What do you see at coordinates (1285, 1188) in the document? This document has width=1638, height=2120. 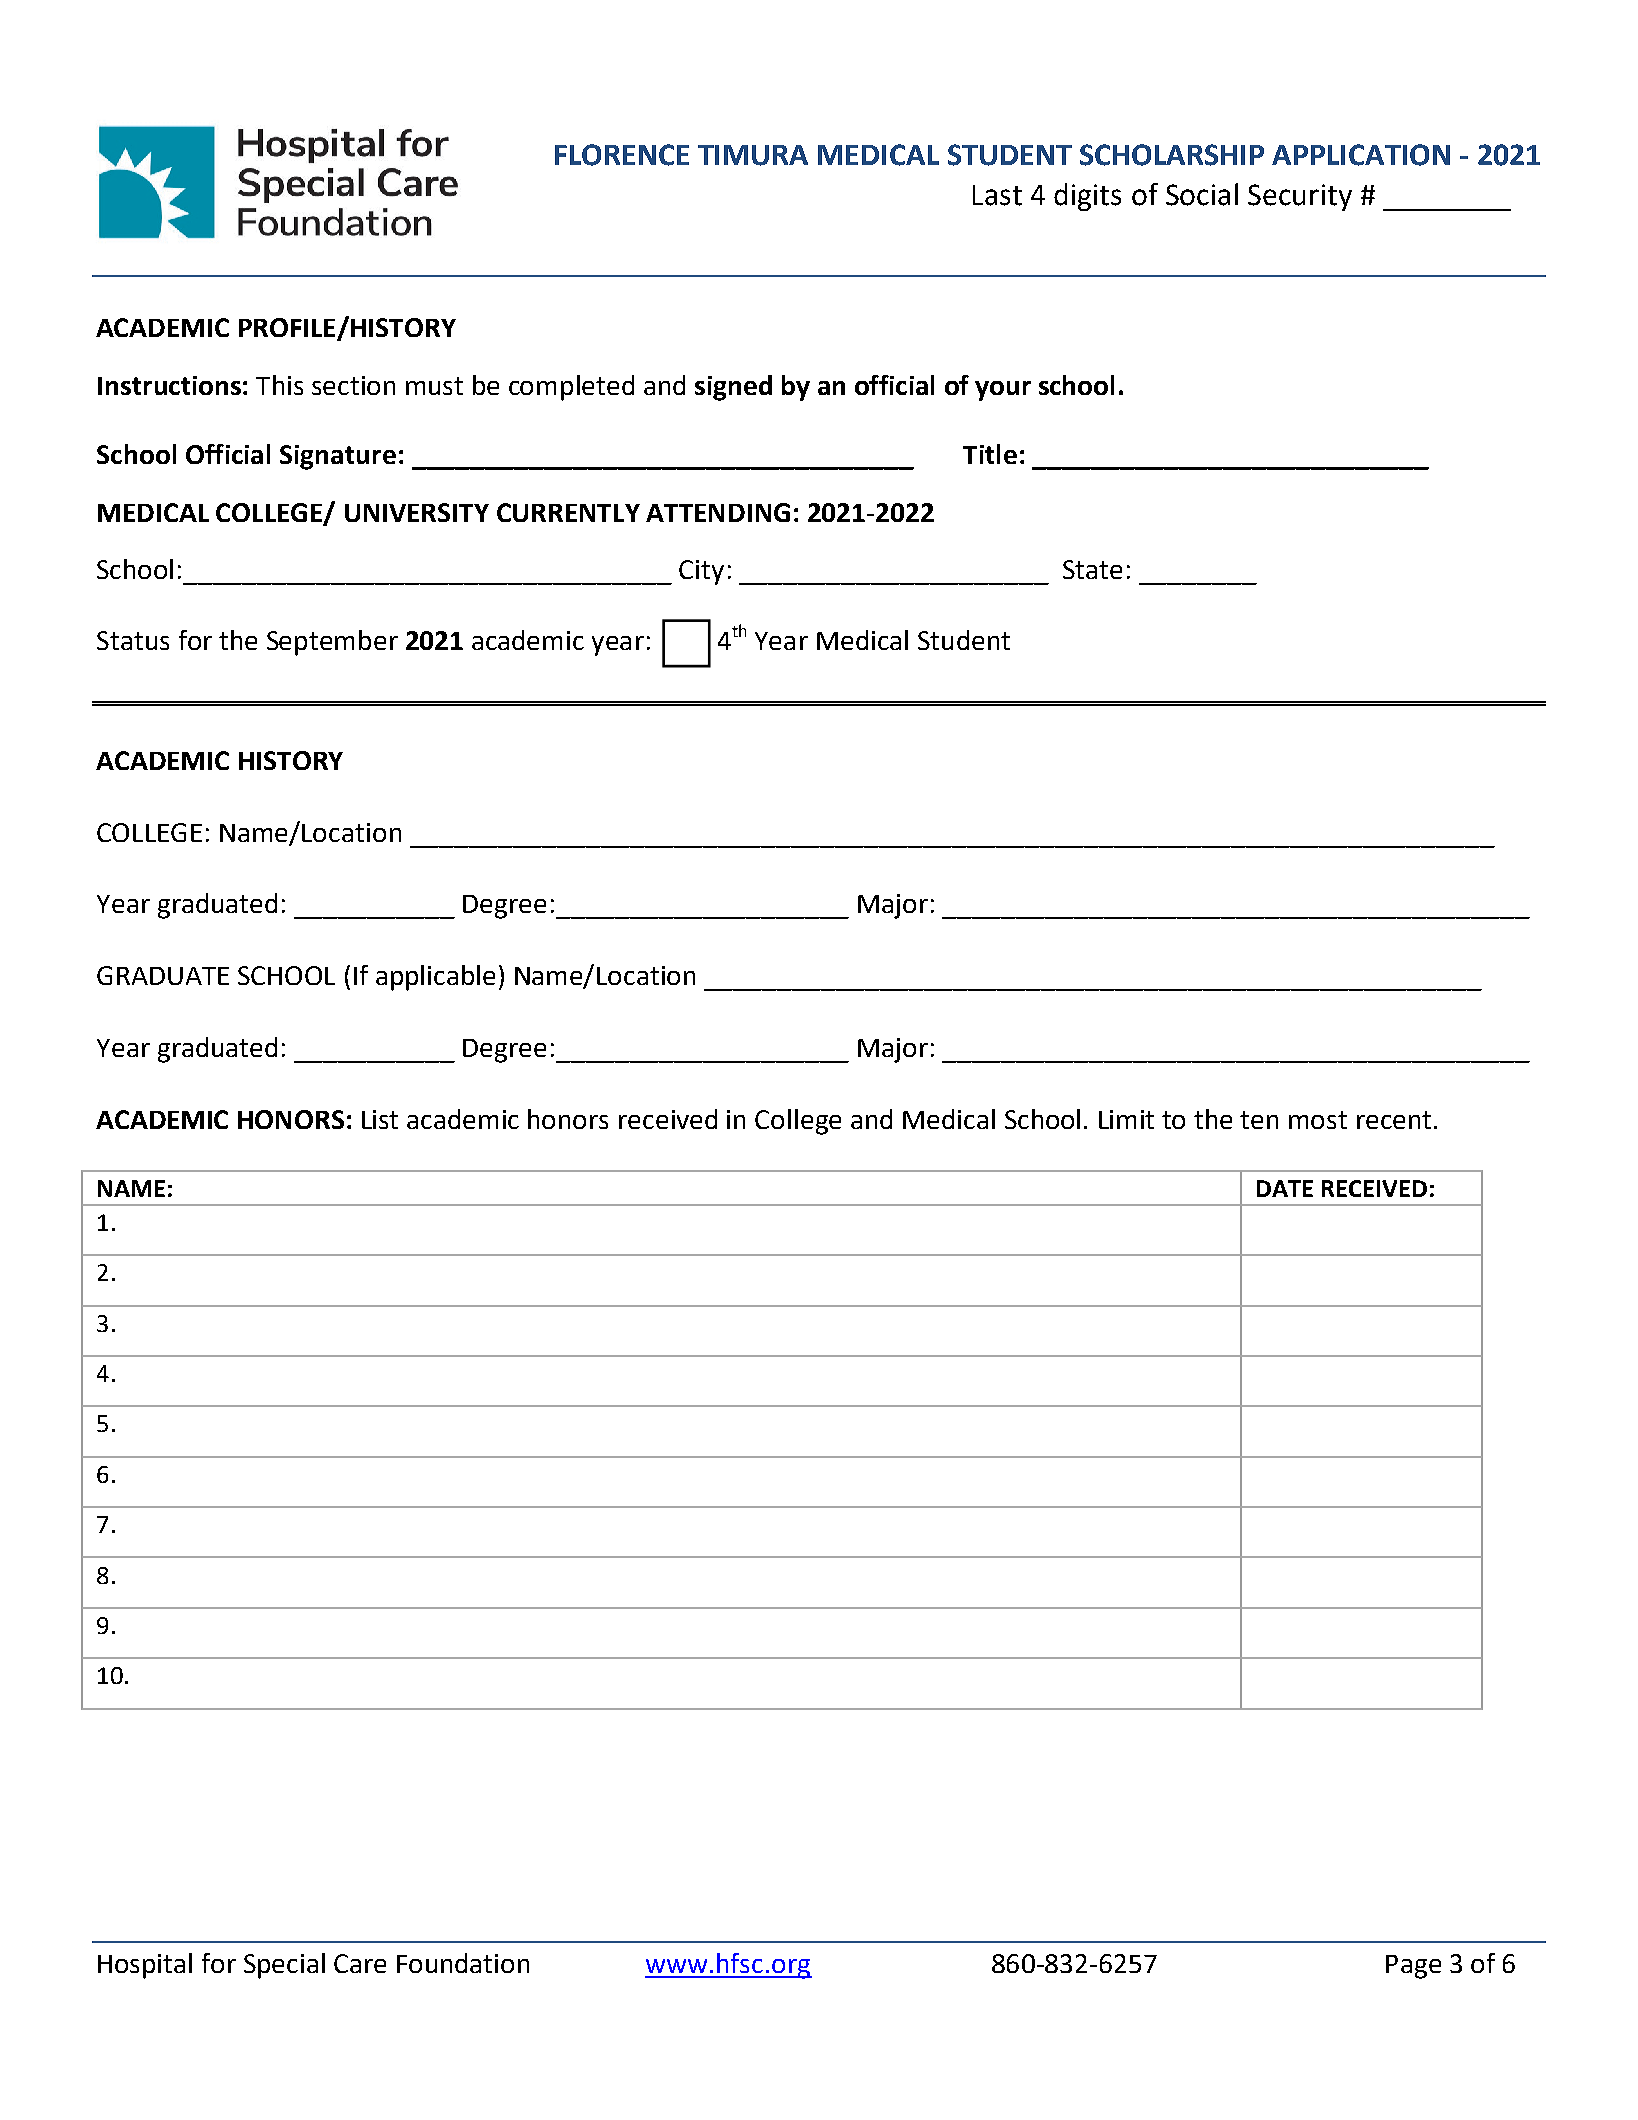 I see `DATE` at bounding box center [1285, 1188].
